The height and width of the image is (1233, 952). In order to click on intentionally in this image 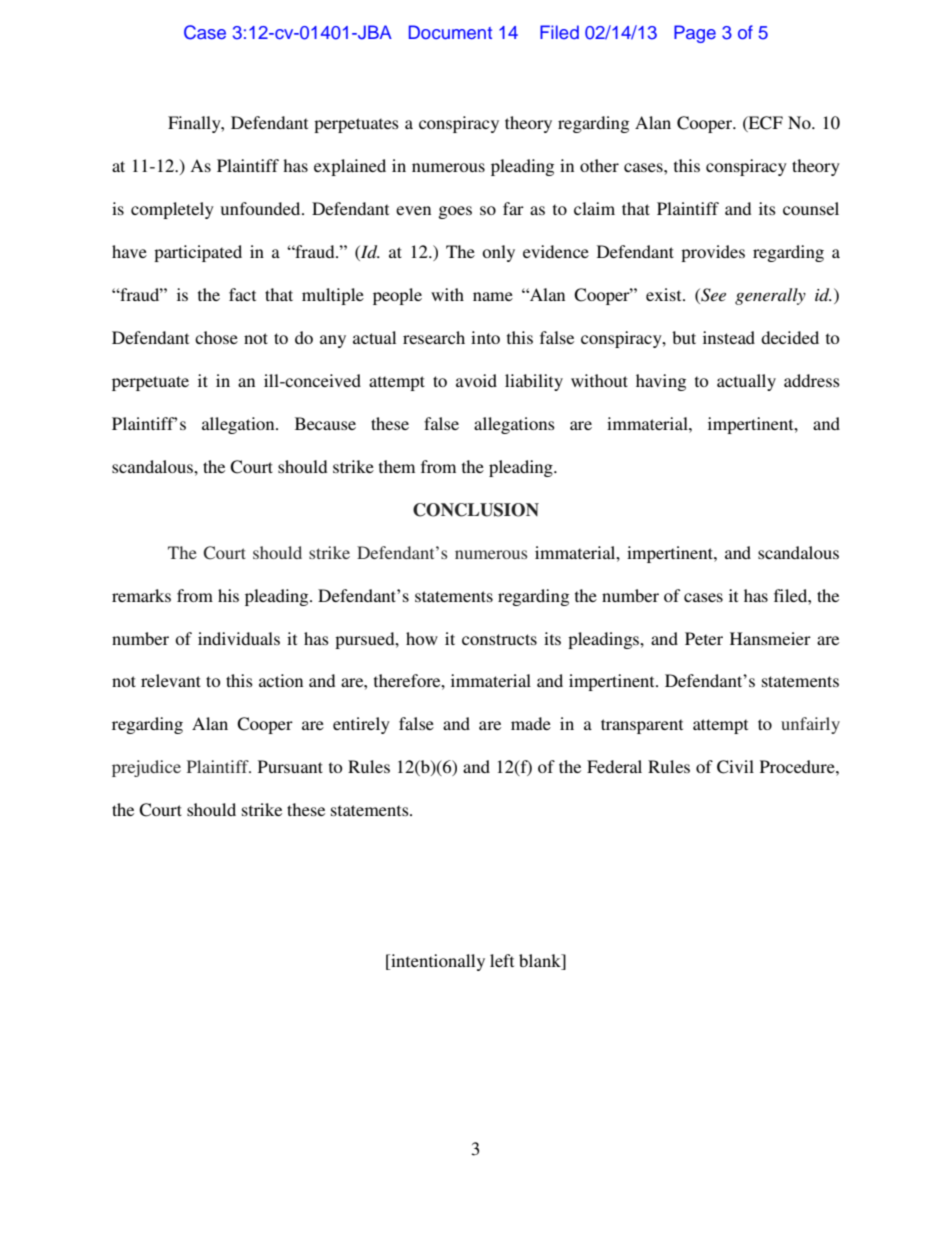, I will do `click(437, 962)`.
